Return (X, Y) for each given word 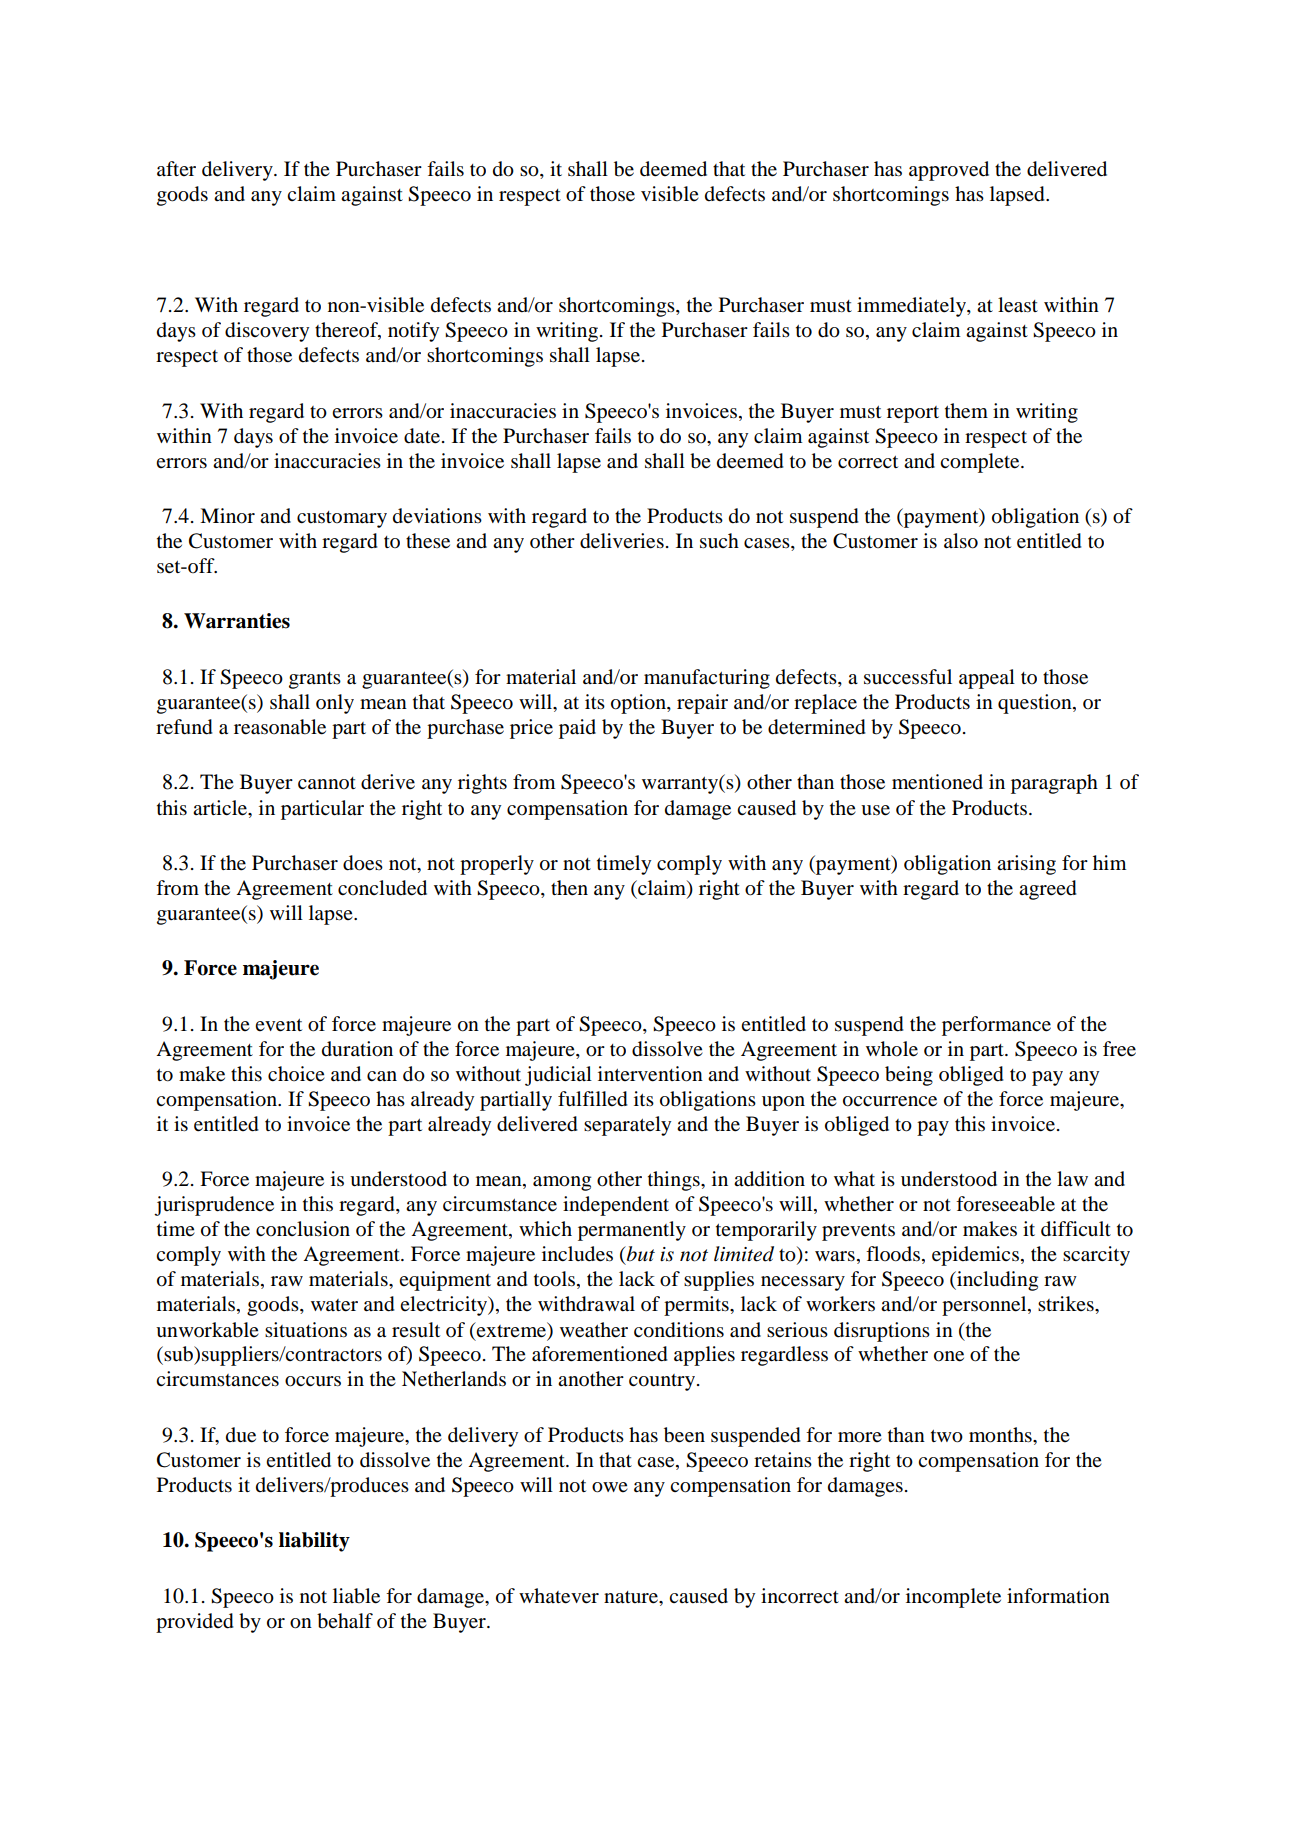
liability (314, 1542)
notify (413, 332)
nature (632, 1597)
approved (949, 171)
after (176, 168)
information (1058, 1596)
